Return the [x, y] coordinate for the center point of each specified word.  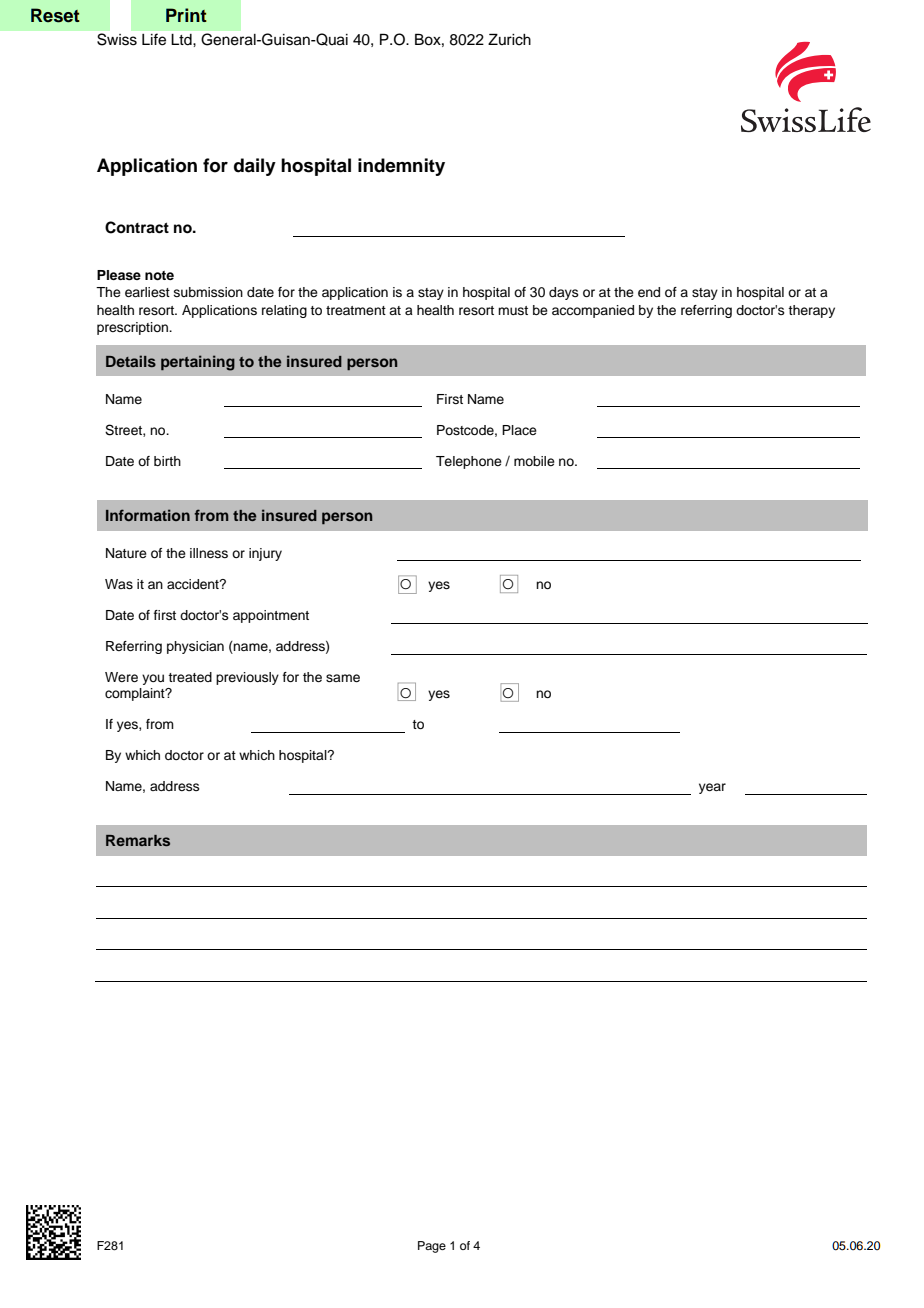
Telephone [469, 462]
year [712, 788]
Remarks [138, 840]
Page [432, 1247]
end [649, 292]
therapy [811, 311]
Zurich [509, 39]
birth [167, 461]
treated [190, 677]
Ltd [182, 40]
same [343, 678]
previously [247, 678]
